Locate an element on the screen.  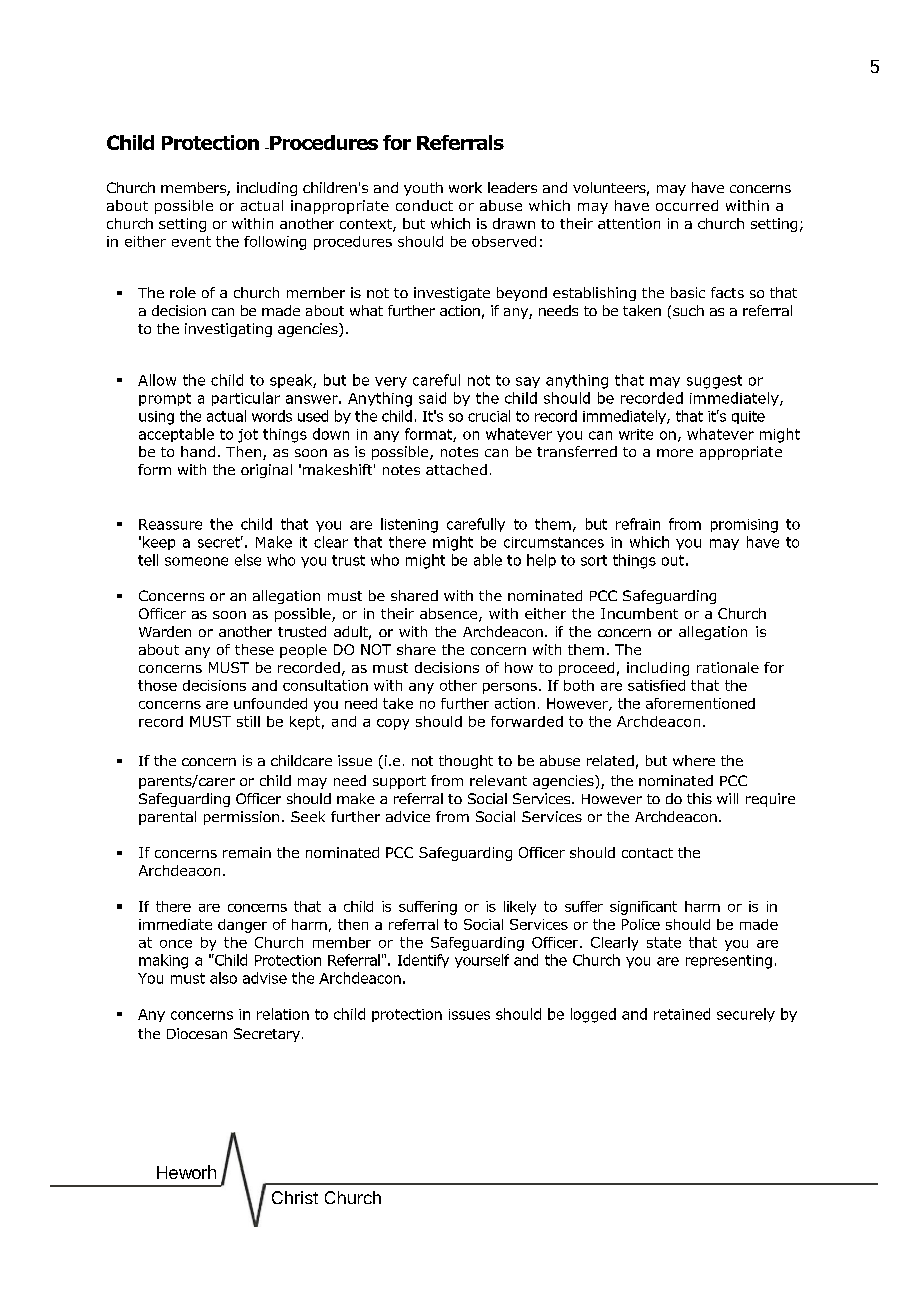
Christ is located at coordinates (295, 1197).
